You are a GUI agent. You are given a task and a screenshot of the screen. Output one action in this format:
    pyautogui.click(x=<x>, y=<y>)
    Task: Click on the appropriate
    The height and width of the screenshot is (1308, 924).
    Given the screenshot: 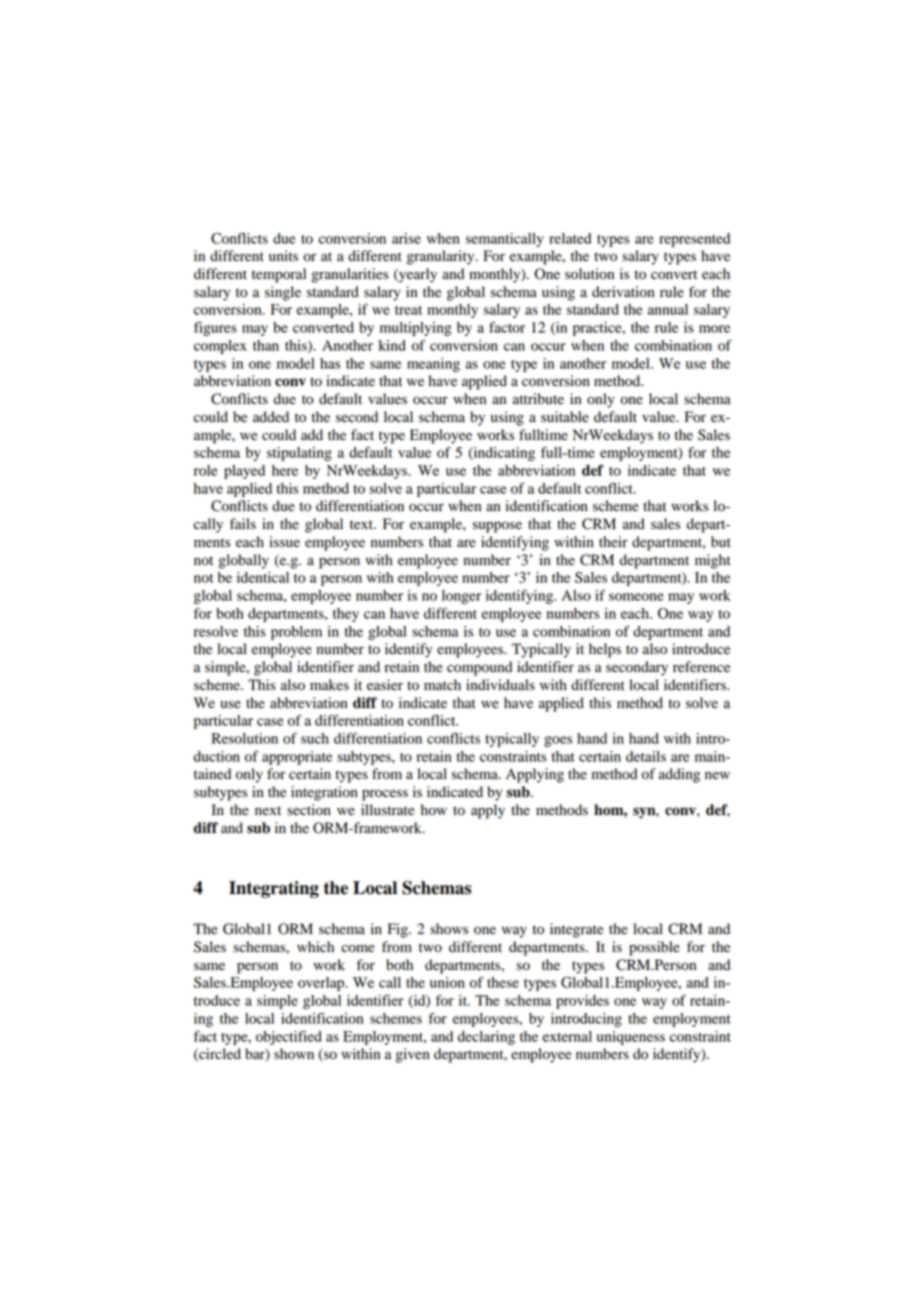 What is the action you would take?
    pyautogui.click(x=297, y=758)
